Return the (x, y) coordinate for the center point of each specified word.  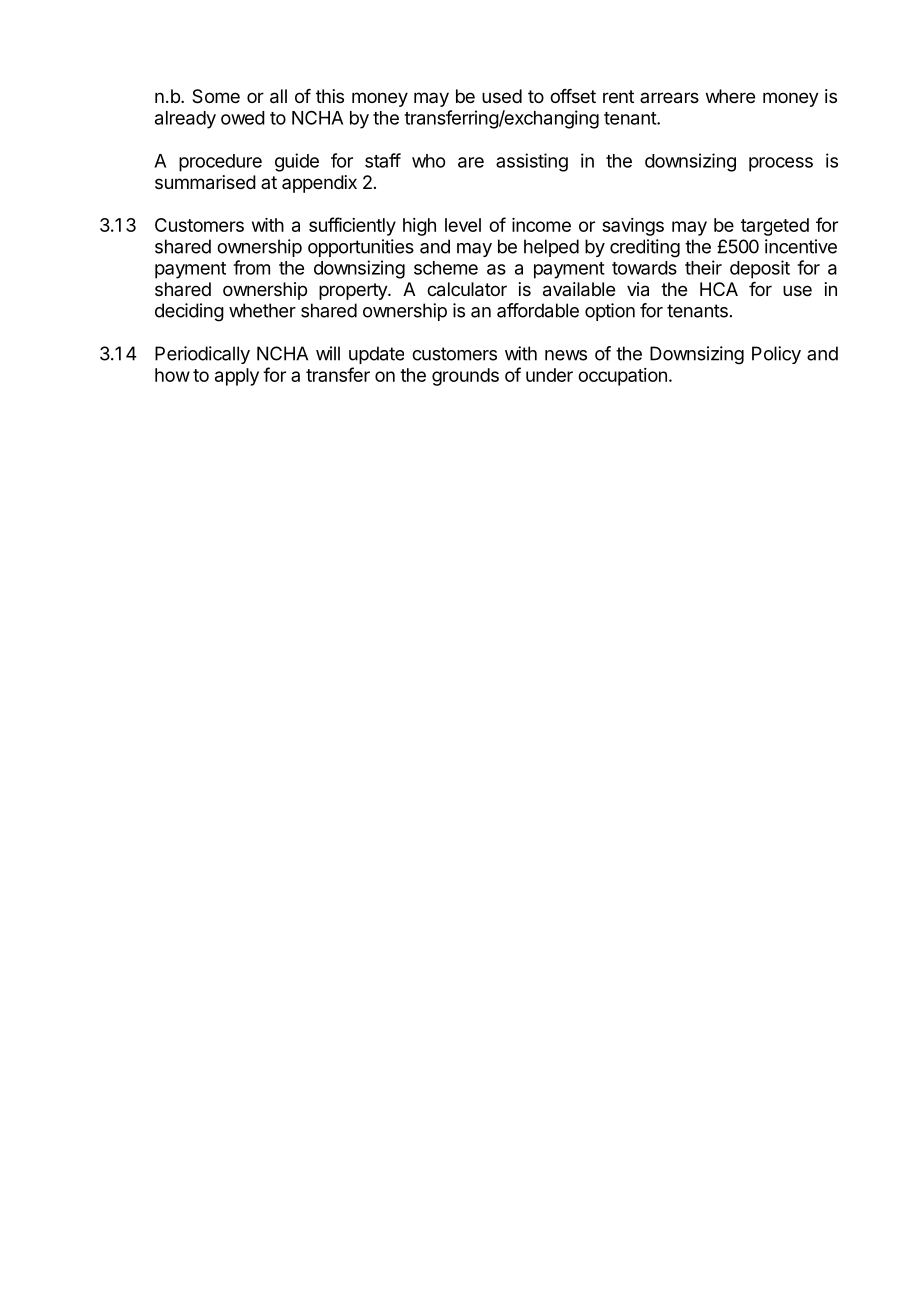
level (463, 225)
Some (216, 96)
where (730, 96)
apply (237, 377)
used (502, 96)
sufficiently (352, 226)
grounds (465, 377)
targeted (775, 227)
